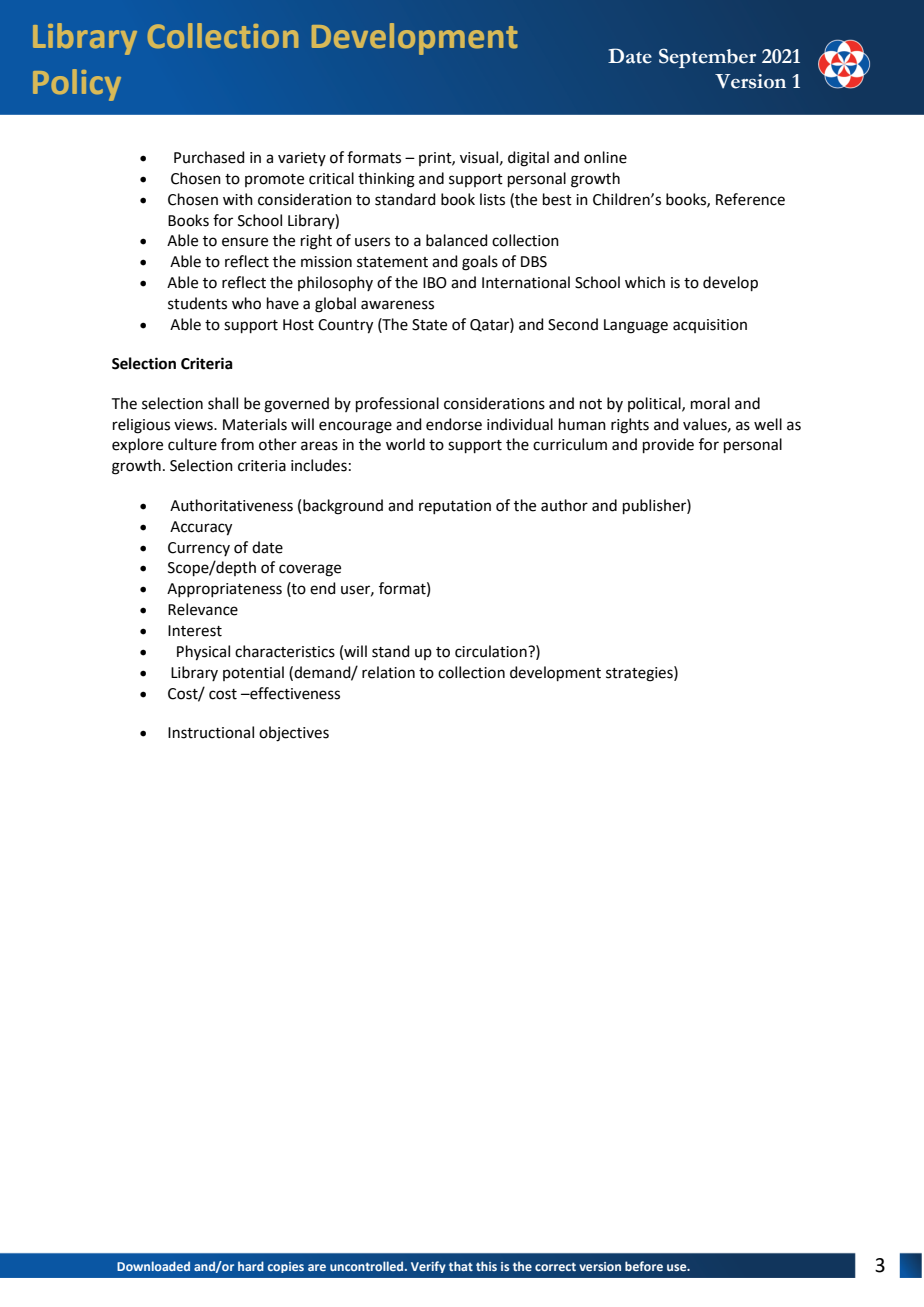 The image size is (924, 1307). I want to click on professional, so click(397, 404).
